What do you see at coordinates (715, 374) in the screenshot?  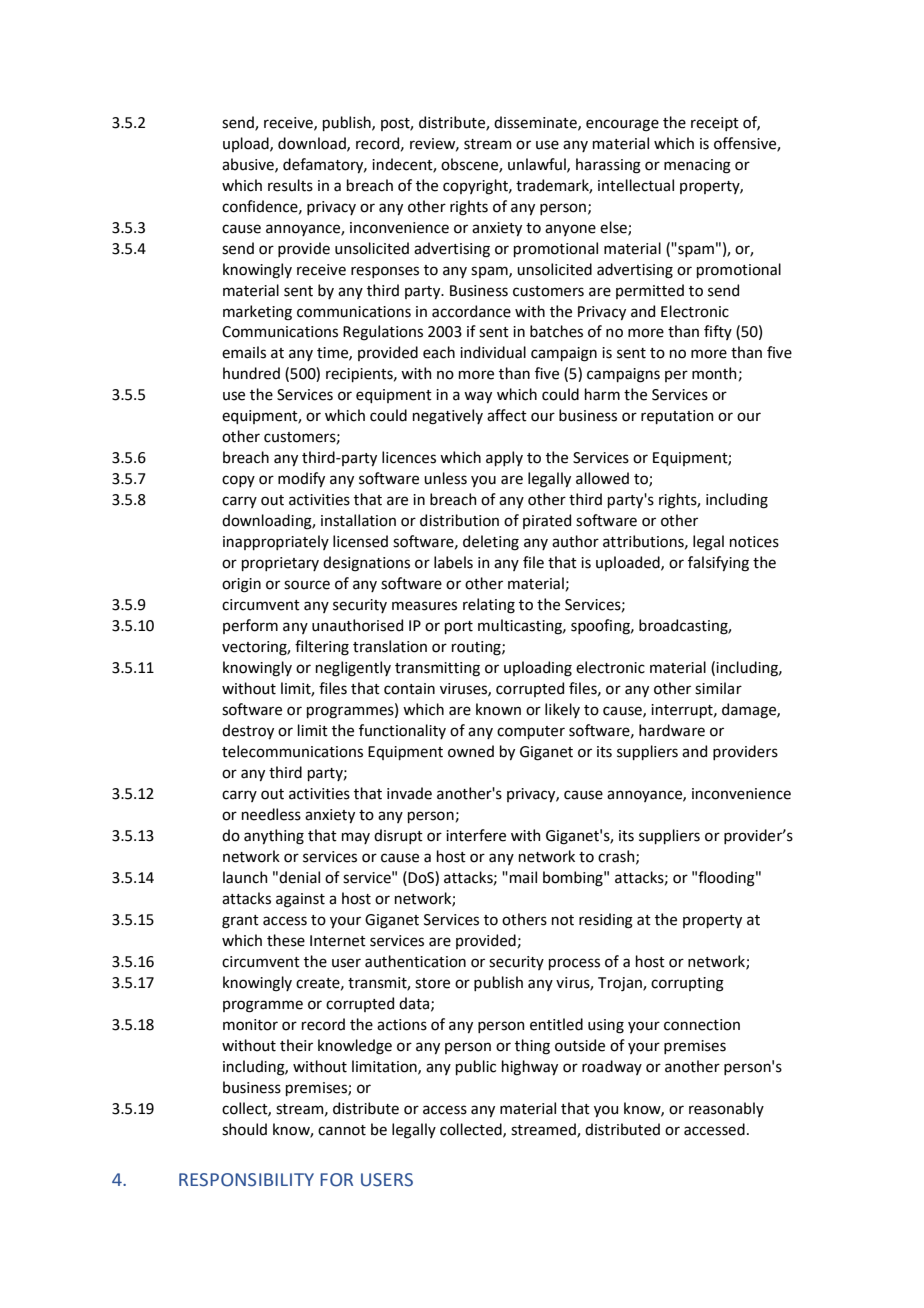 I see `month` at bounding box center [715, 374].
